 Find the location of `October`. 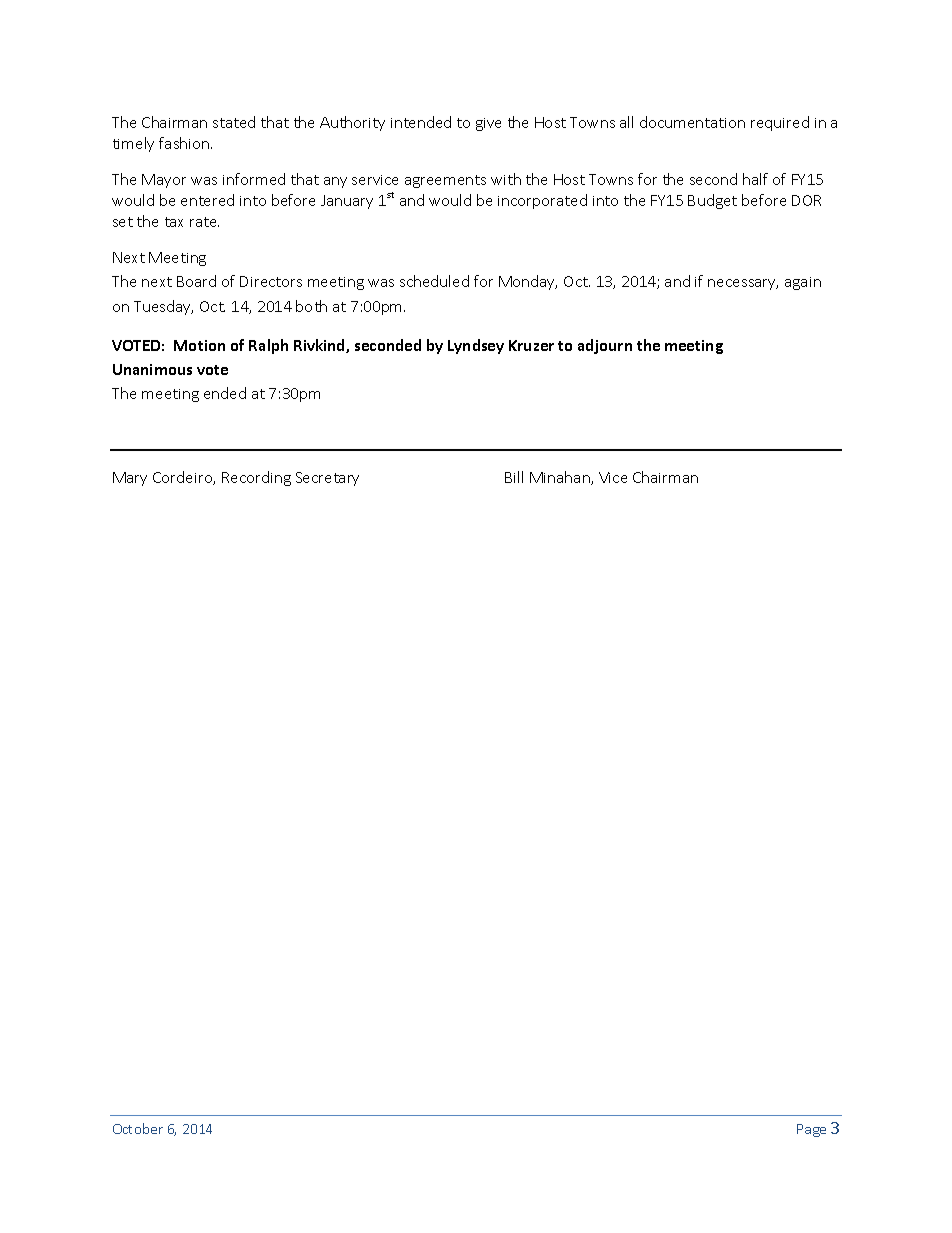

October is located at coordinates (138, 1128).
